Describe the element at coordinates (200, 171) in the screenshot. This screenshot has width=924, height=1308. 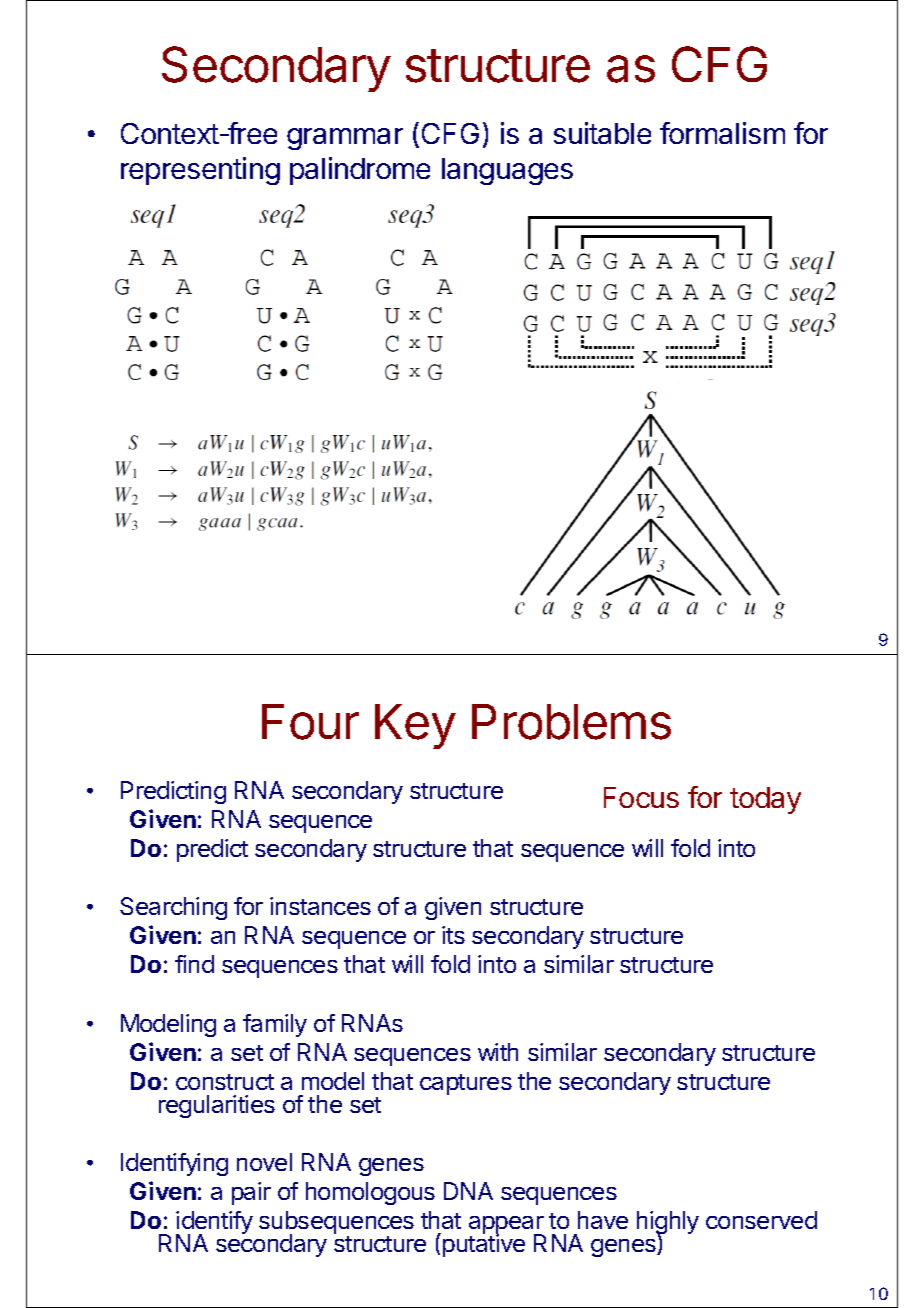
I see `representing` at that location.
